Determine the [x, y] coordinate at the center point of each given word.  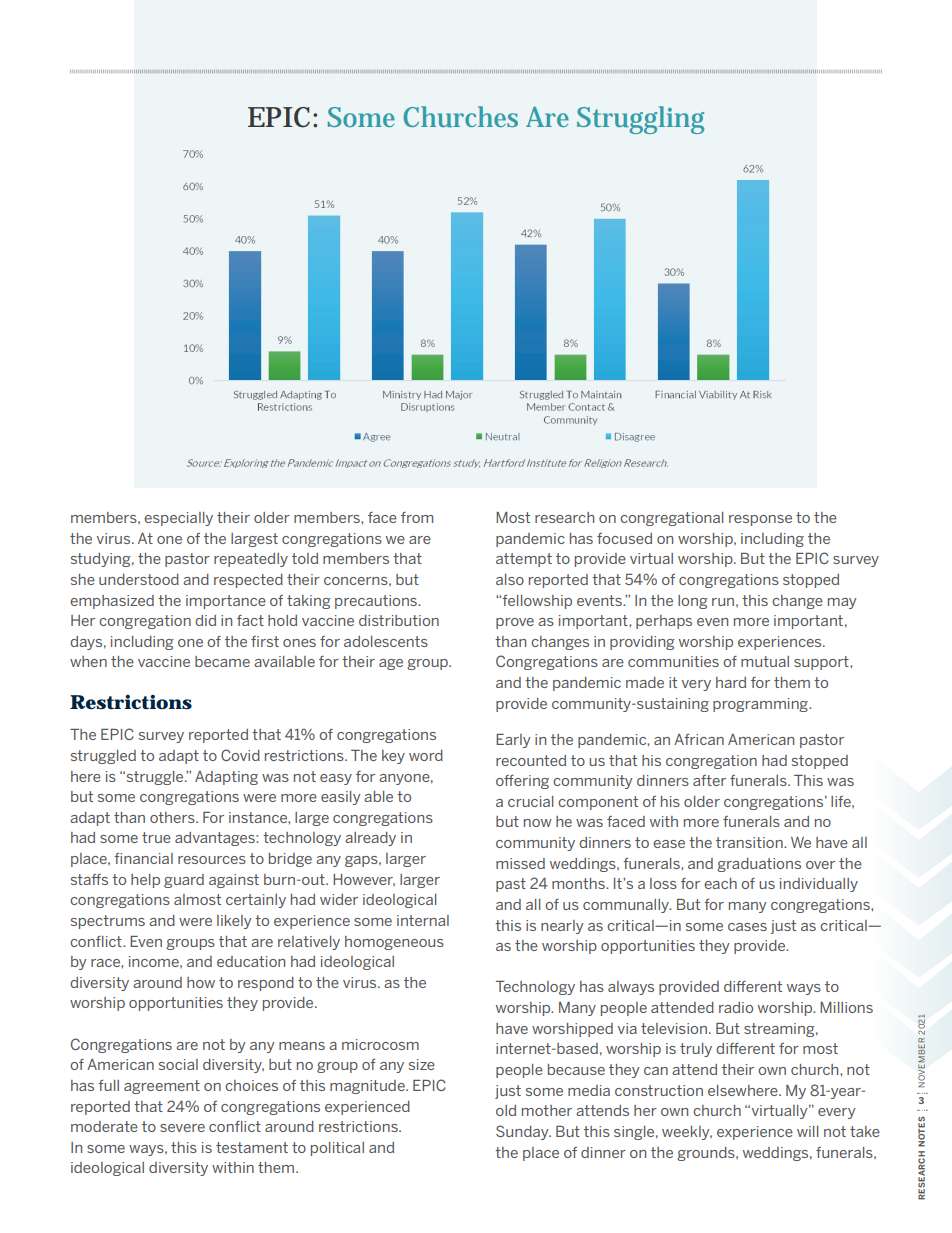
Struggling [640, 120]
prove [515, 623]
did [205, 620]
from [417, 517]
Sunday [523, 1132]
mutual [765, 661]
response [760, 520]
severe [182, 1128]
